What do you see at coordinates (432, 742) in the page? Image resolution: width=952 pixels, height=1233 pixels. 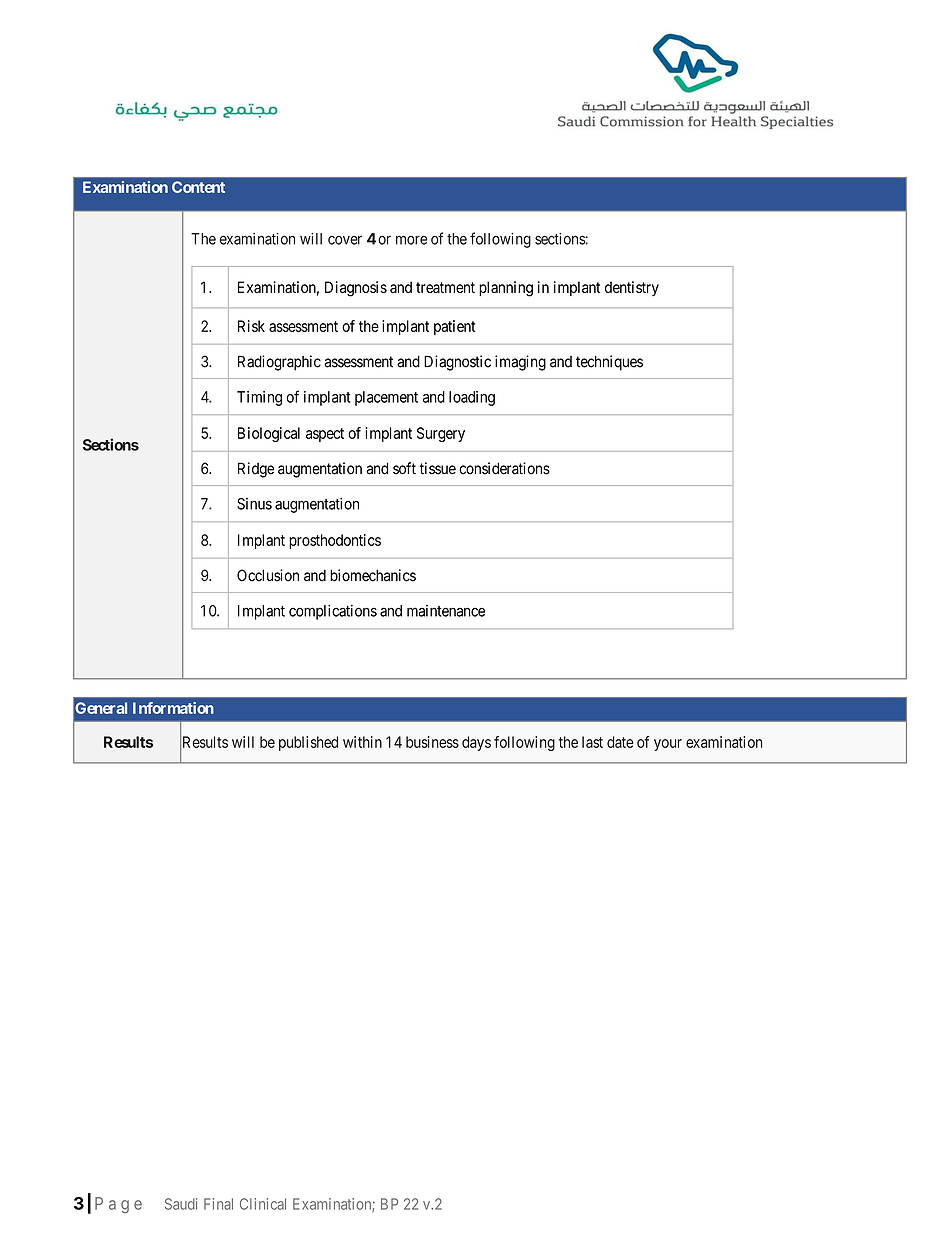 I see `business` at bounding box center [432, 742].
